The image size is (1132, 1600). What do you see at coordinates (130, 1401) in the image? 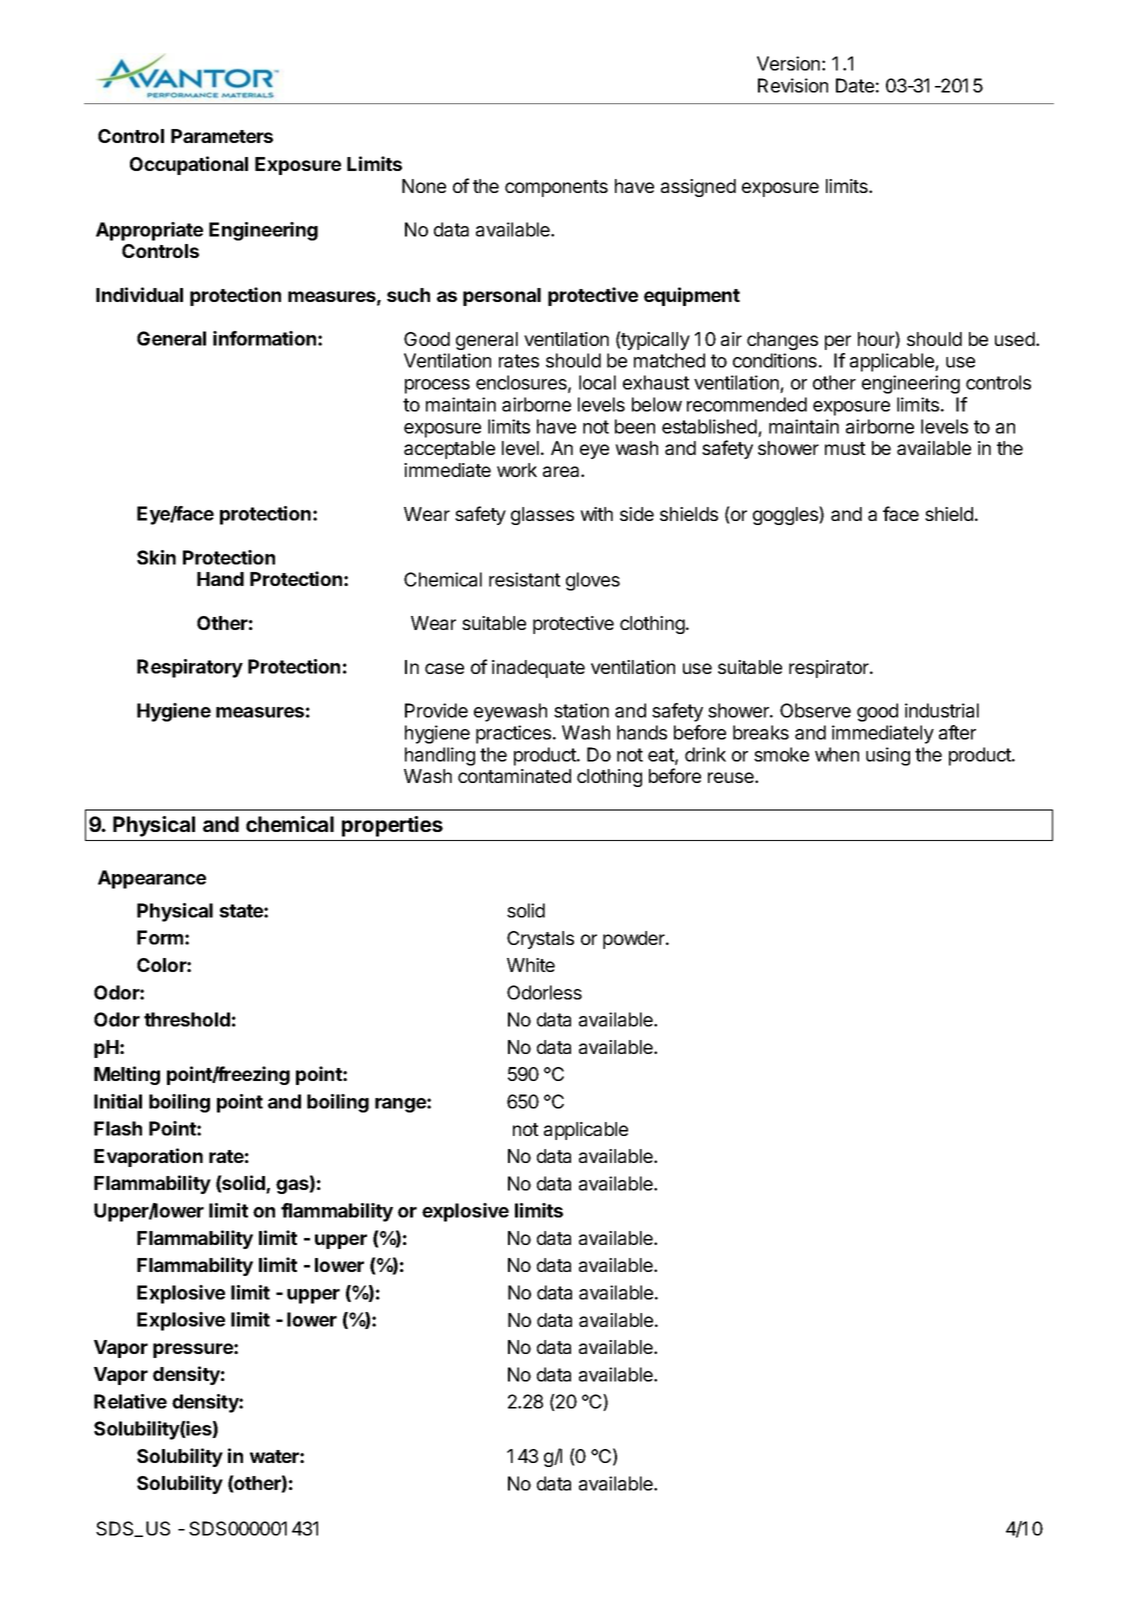
I see `Relative` at bounding box center [130, 1401].
